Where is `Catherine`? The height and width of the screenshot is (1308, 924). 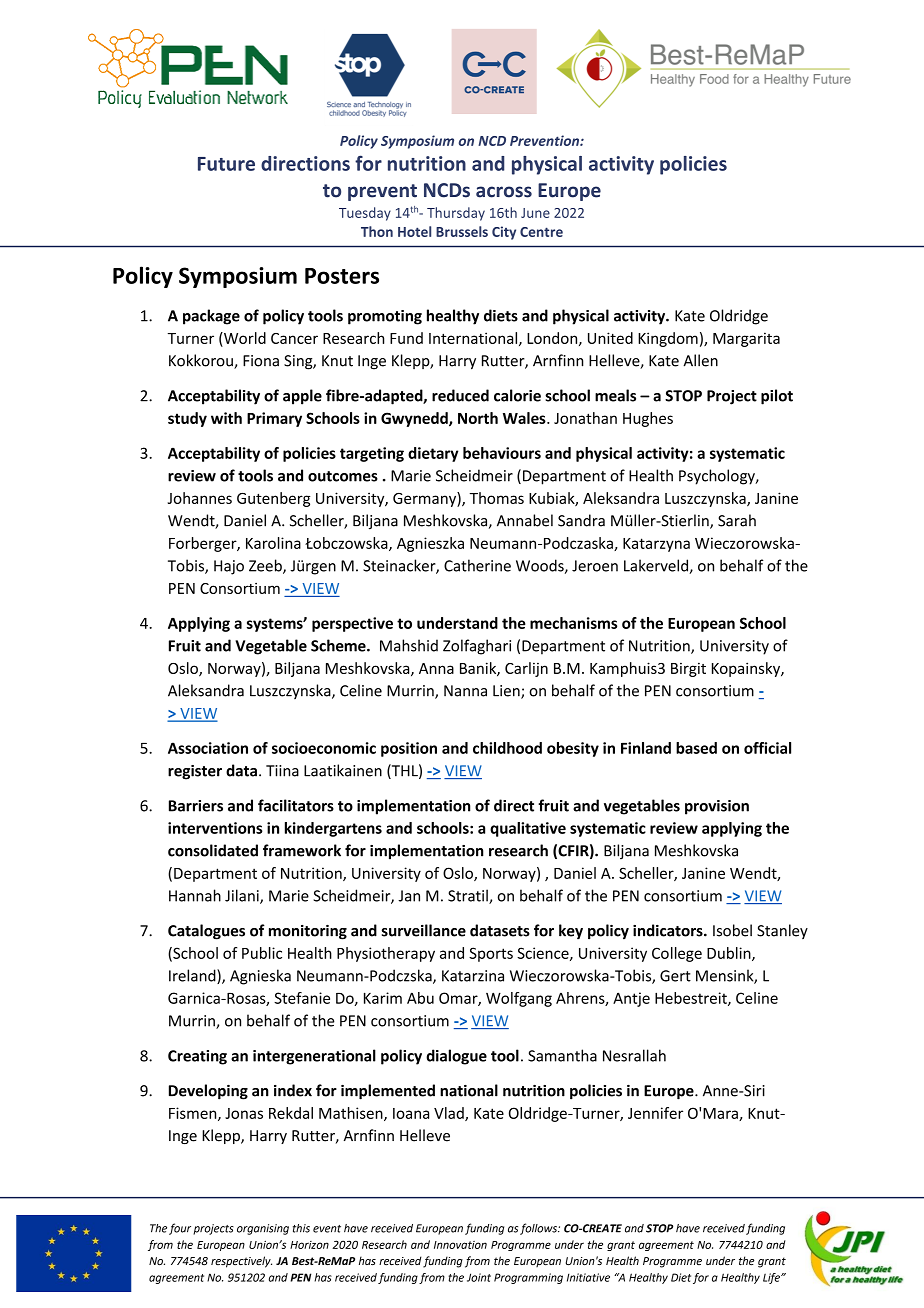 Catherine is located at coordinates (477, 565).
